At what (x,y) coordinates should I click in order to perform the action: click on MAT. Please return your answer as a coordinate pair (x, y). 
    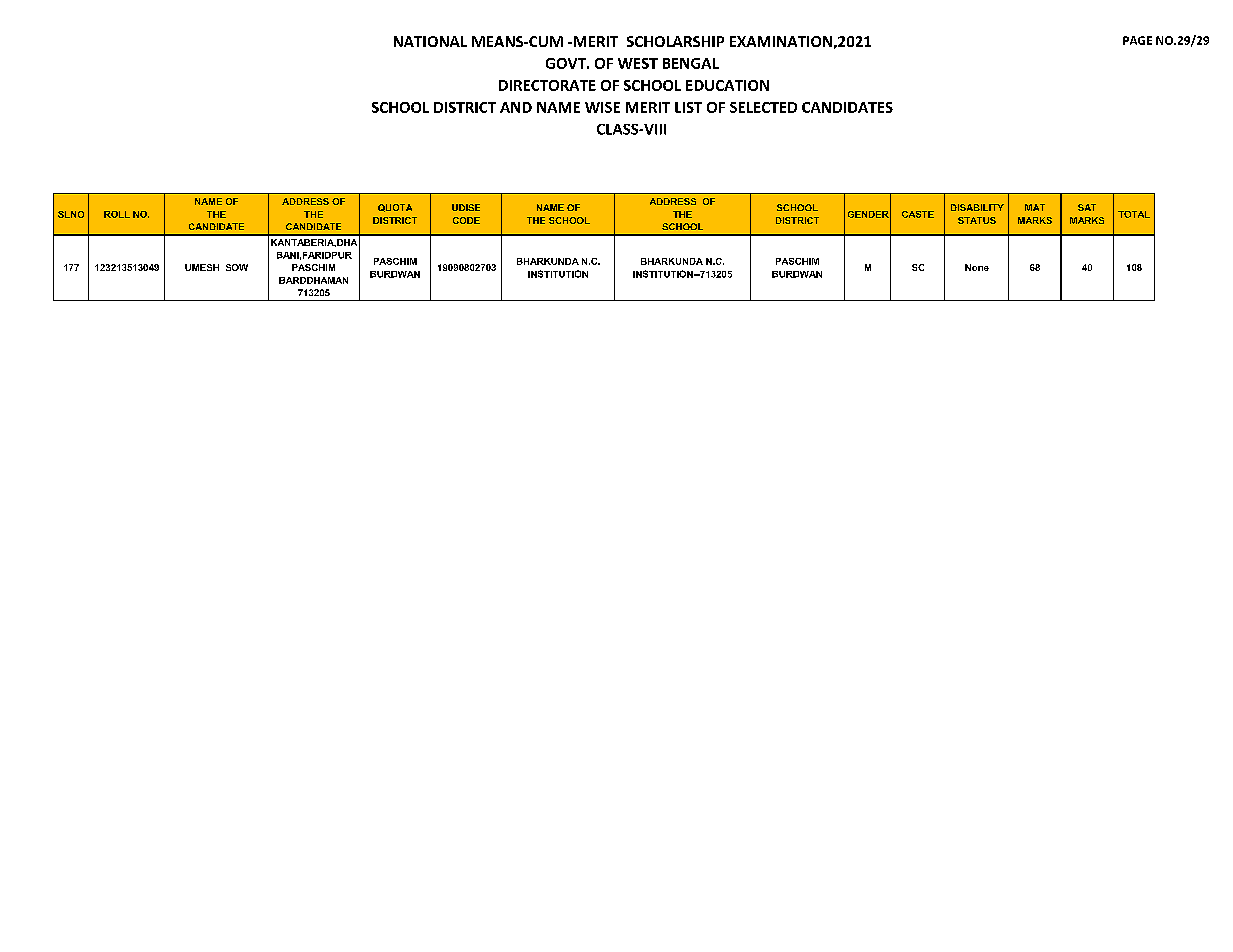
    Looking at the image, I should click on (1035, 207).
